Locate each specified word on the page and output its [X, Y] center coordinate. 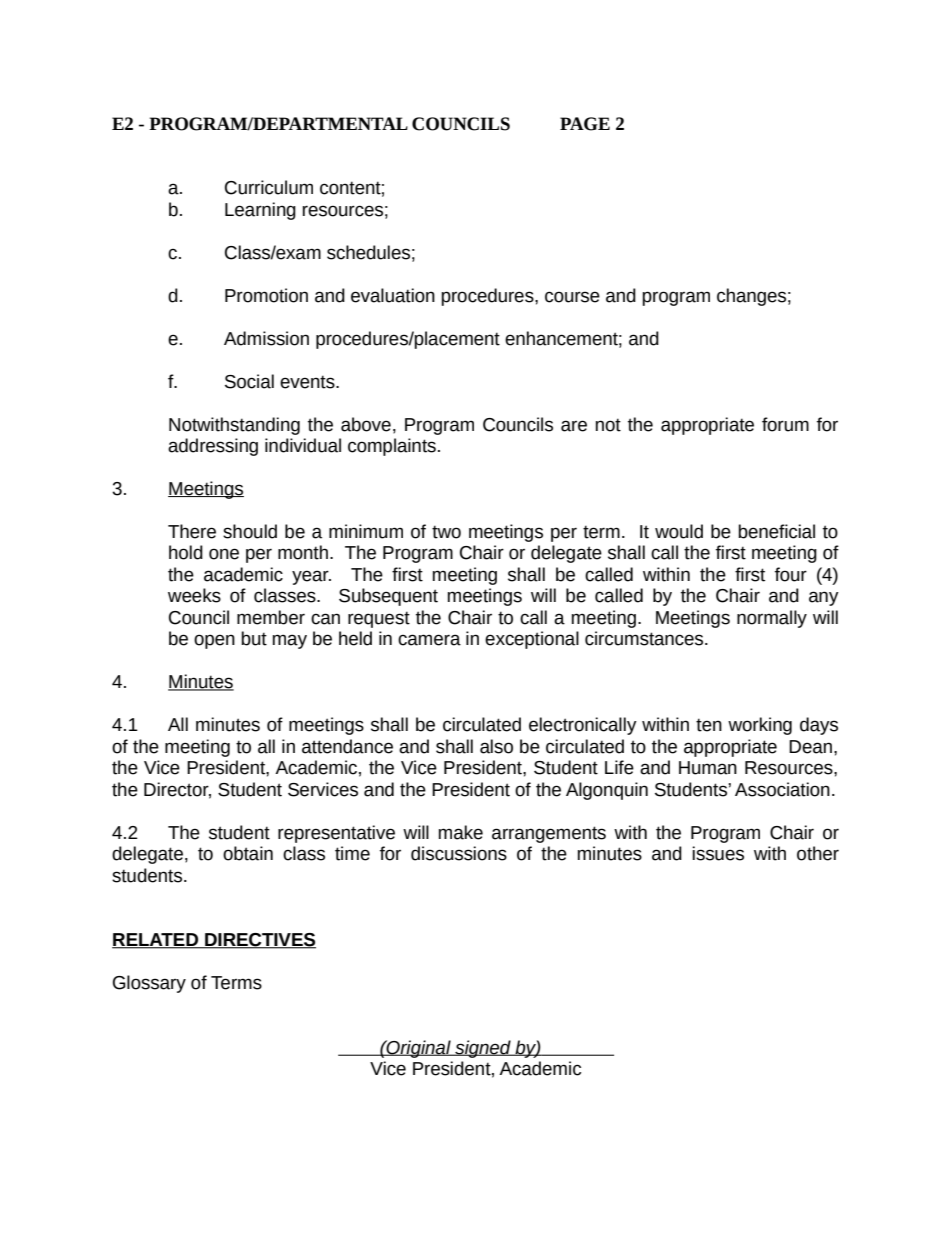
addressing [213, 447]
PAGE [585, 124]
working [760, 726]
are [574, 426]
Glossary [149, 984]
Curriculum [269, 187]
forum [785, 424]
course [572, 297]
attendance [347, 746]
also [496, 746]
